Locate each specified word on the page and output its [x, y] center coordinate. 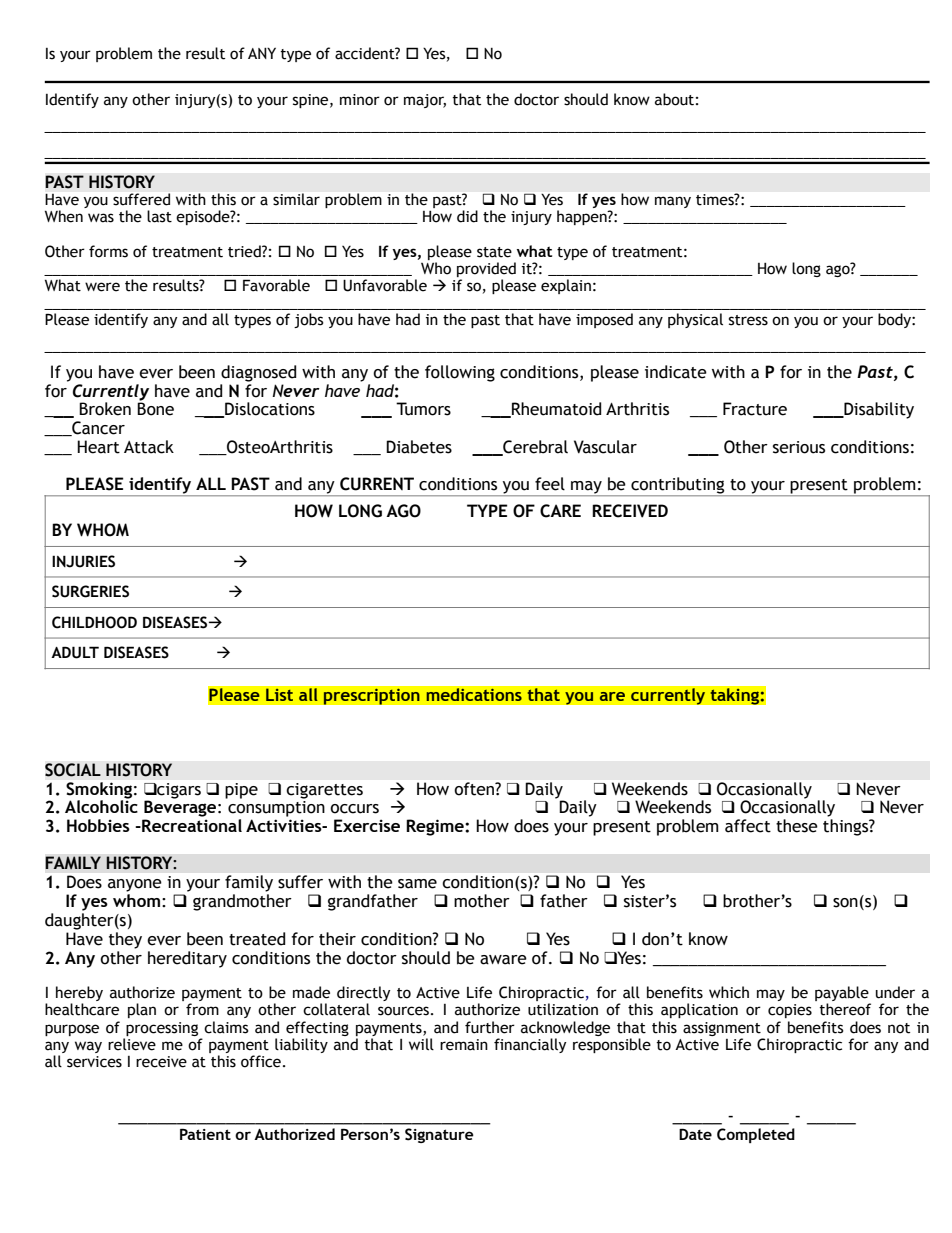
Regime [436, 827]
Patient [205, 1134]
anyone [135, 885]
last [159, 216]
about [674, 99]
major [425, 101]
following [460, 373]
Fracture [755, 409]
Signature [439, 1135]
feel [550, 484]
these [797, 826]
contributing [678, 486]
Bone [155, 409]
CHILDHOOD [94, 622]
